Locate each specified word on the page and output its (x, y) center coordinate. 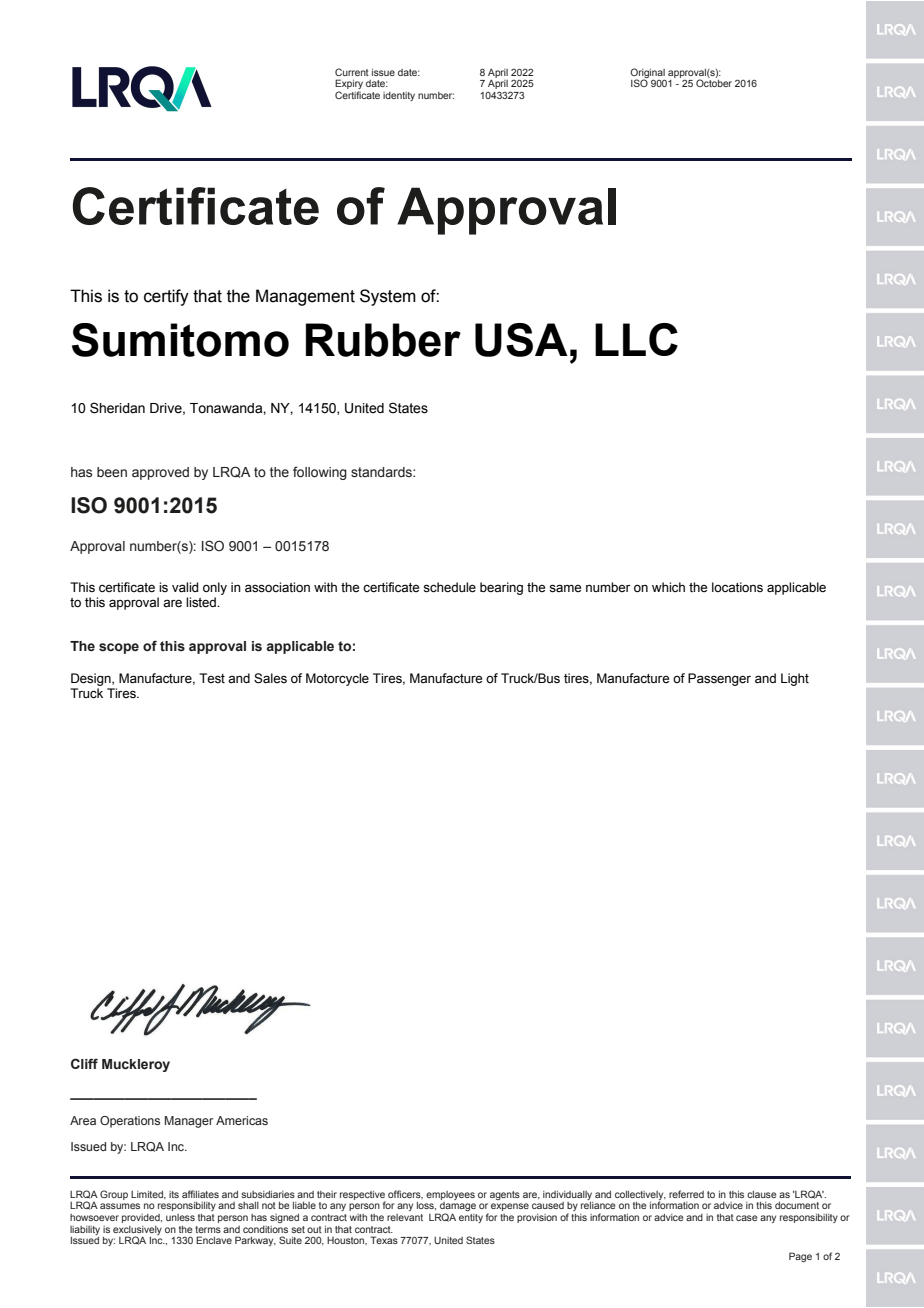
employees (450, 1195)
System (388, 297)
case (747, 1218)
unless (180, 1217)
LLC (636, 339)
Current (352, 72)
